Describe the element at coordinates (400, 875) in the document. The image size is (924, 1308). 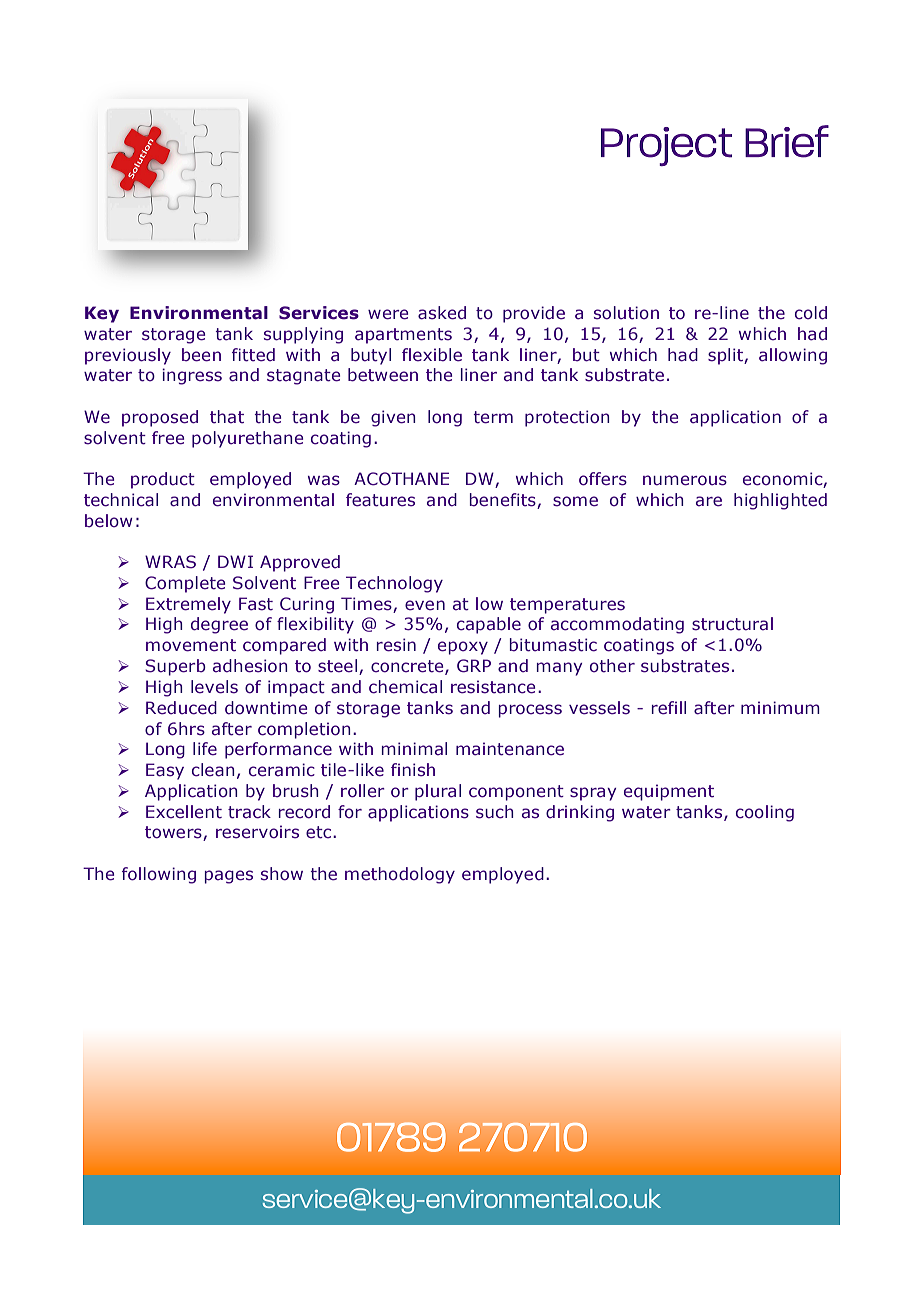
I see `methodology` at that location.
